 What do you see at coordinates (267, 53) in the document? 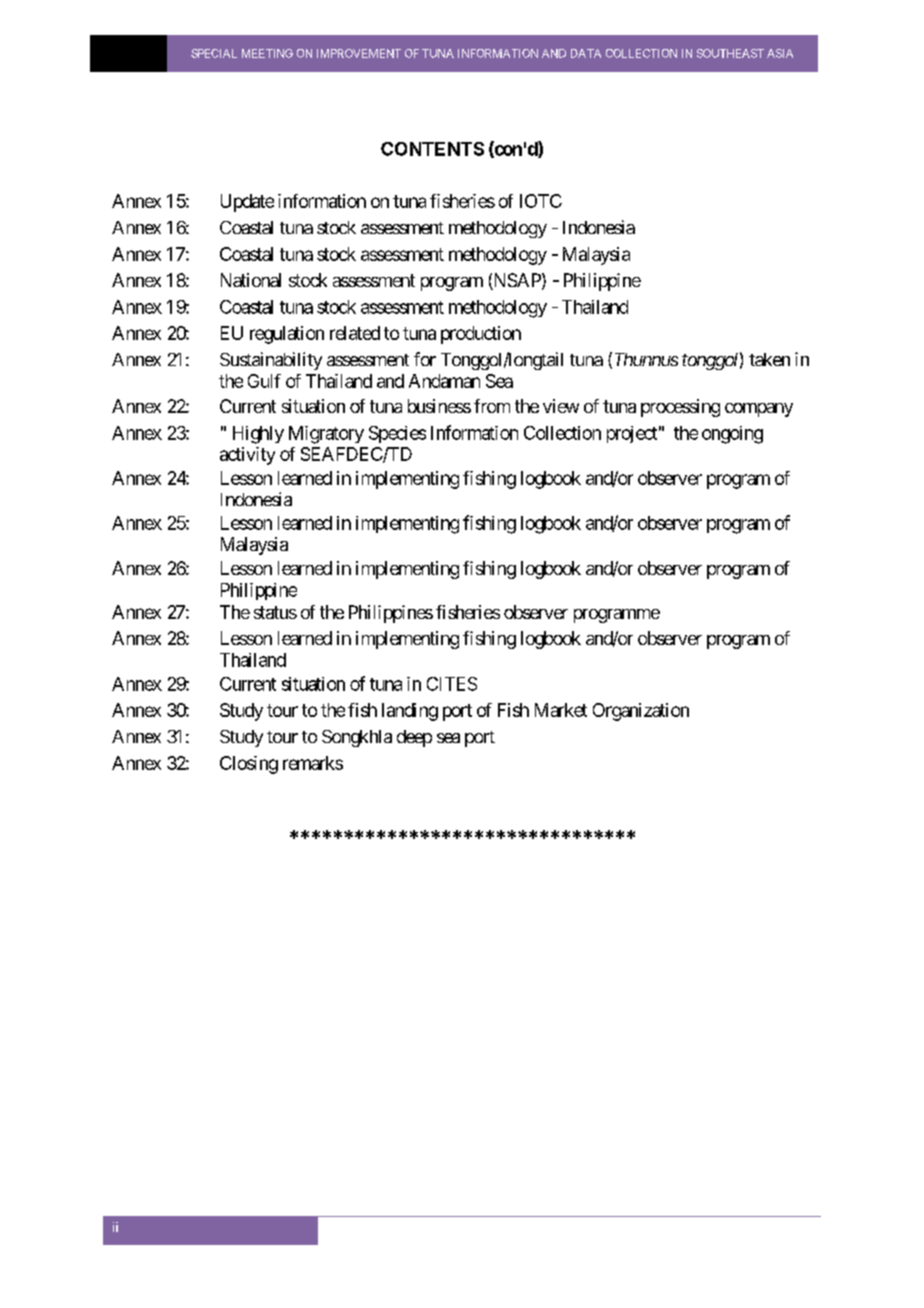
I see `MEETING` at bounding box center [267, 53].
